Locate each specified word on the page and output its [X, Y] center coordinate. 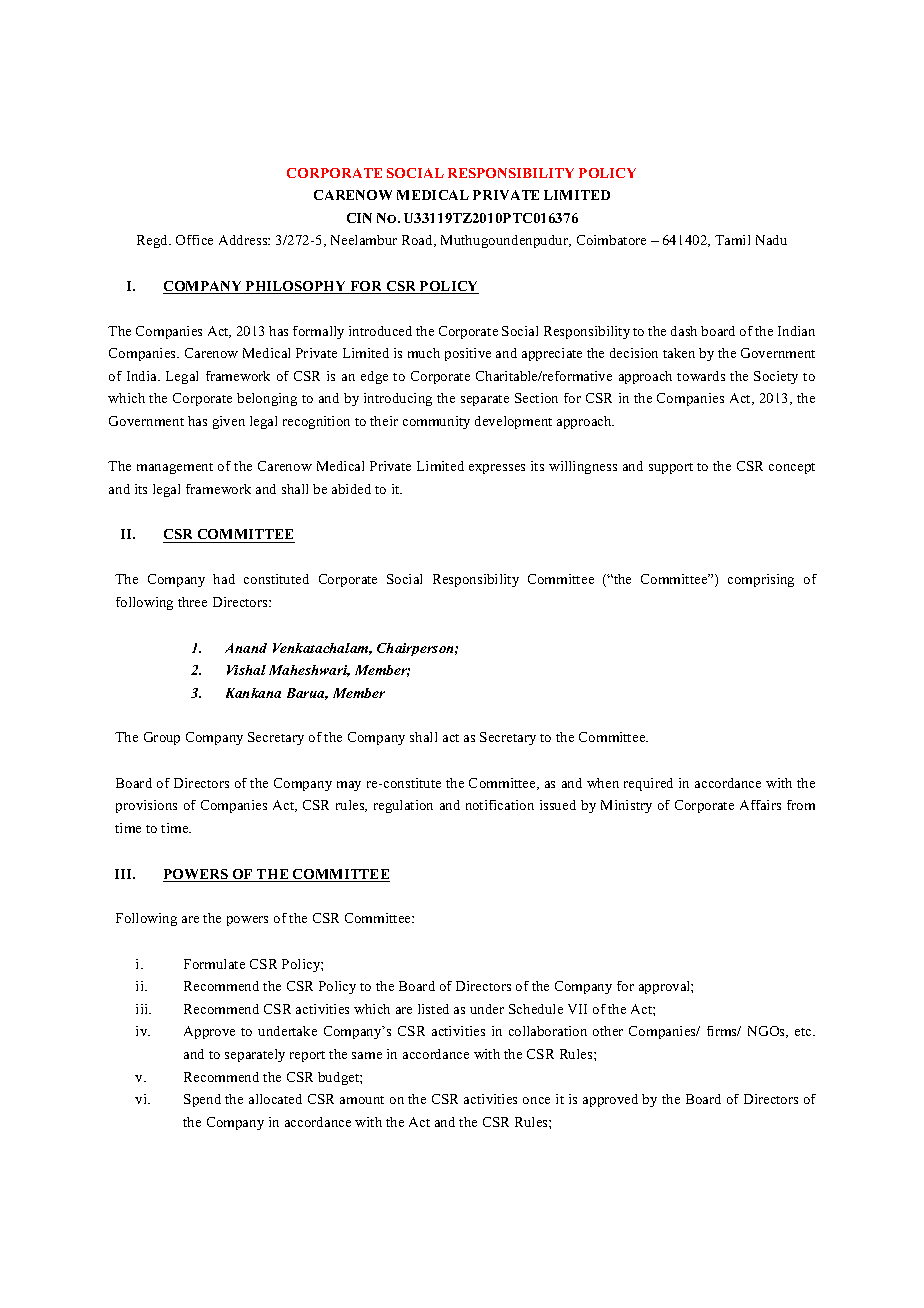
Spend [202, 1100]
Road [419, 241]
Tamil [732, 240]
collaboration [548, 1031]
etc [804, 1032]
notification [500, 805]
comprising [761, 580]
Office [194, 240]
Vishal [246, 670]
